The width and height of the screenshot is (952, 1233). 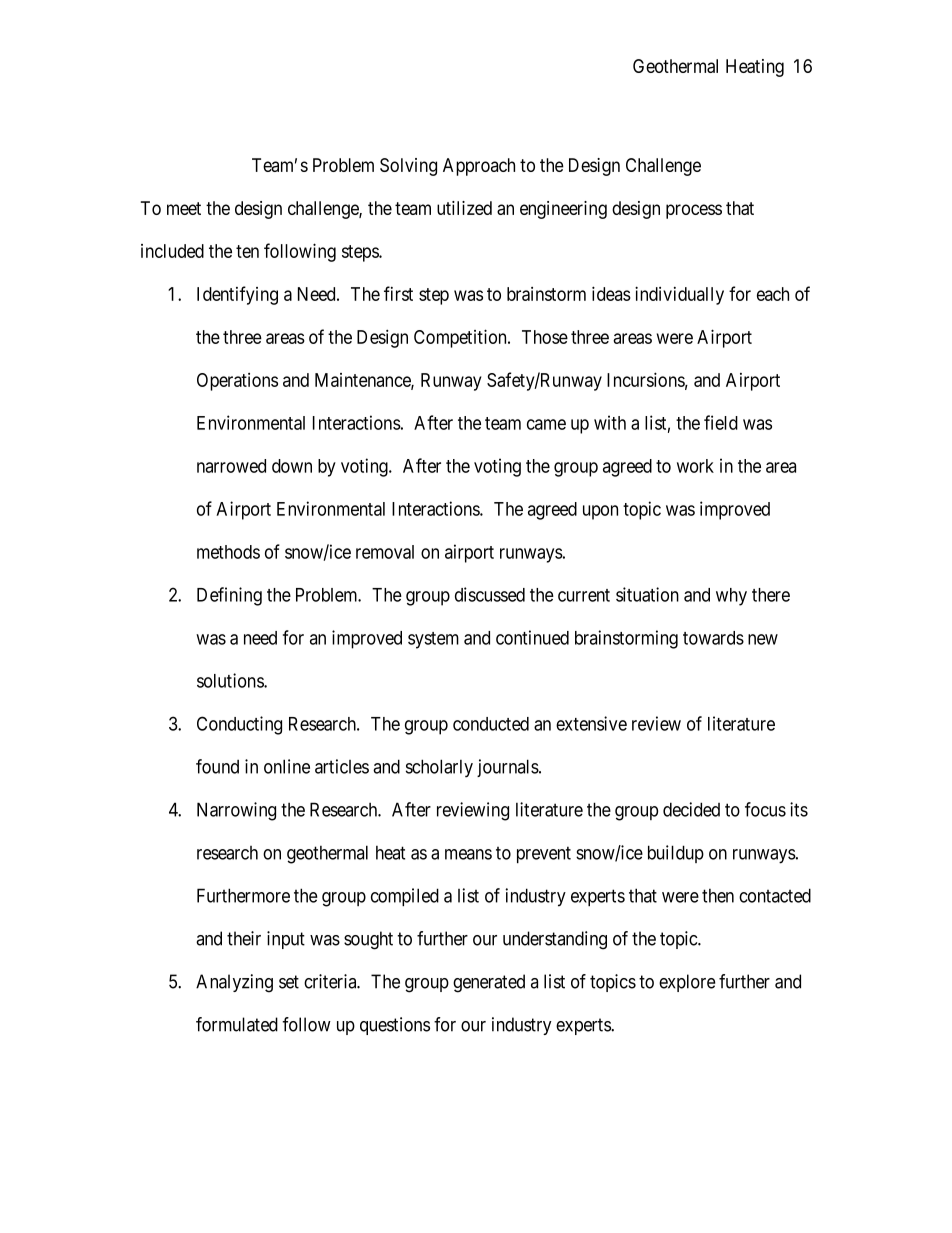 I want to click on why, so click(x=731, y=597).
